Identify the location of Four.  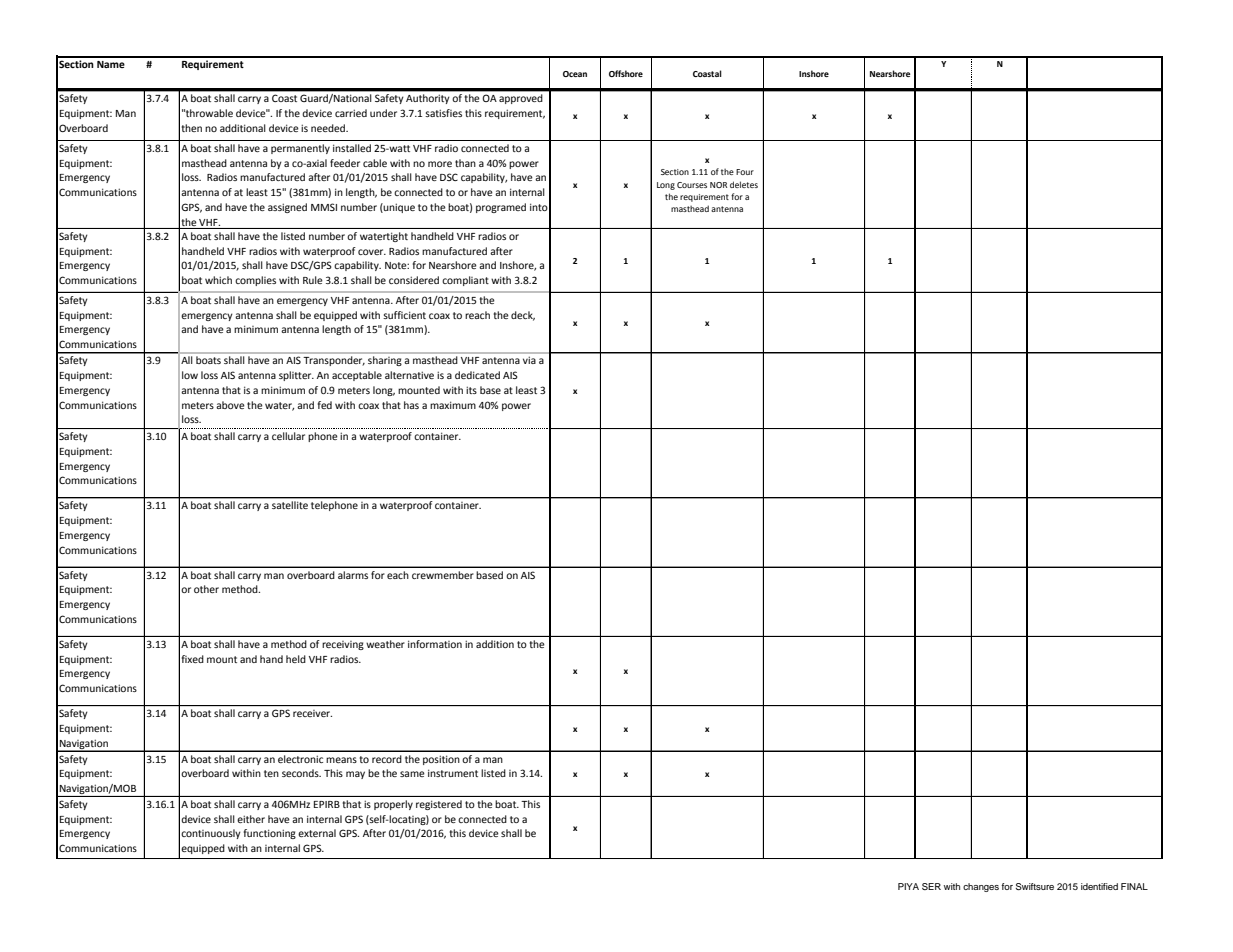
(745, 172).
